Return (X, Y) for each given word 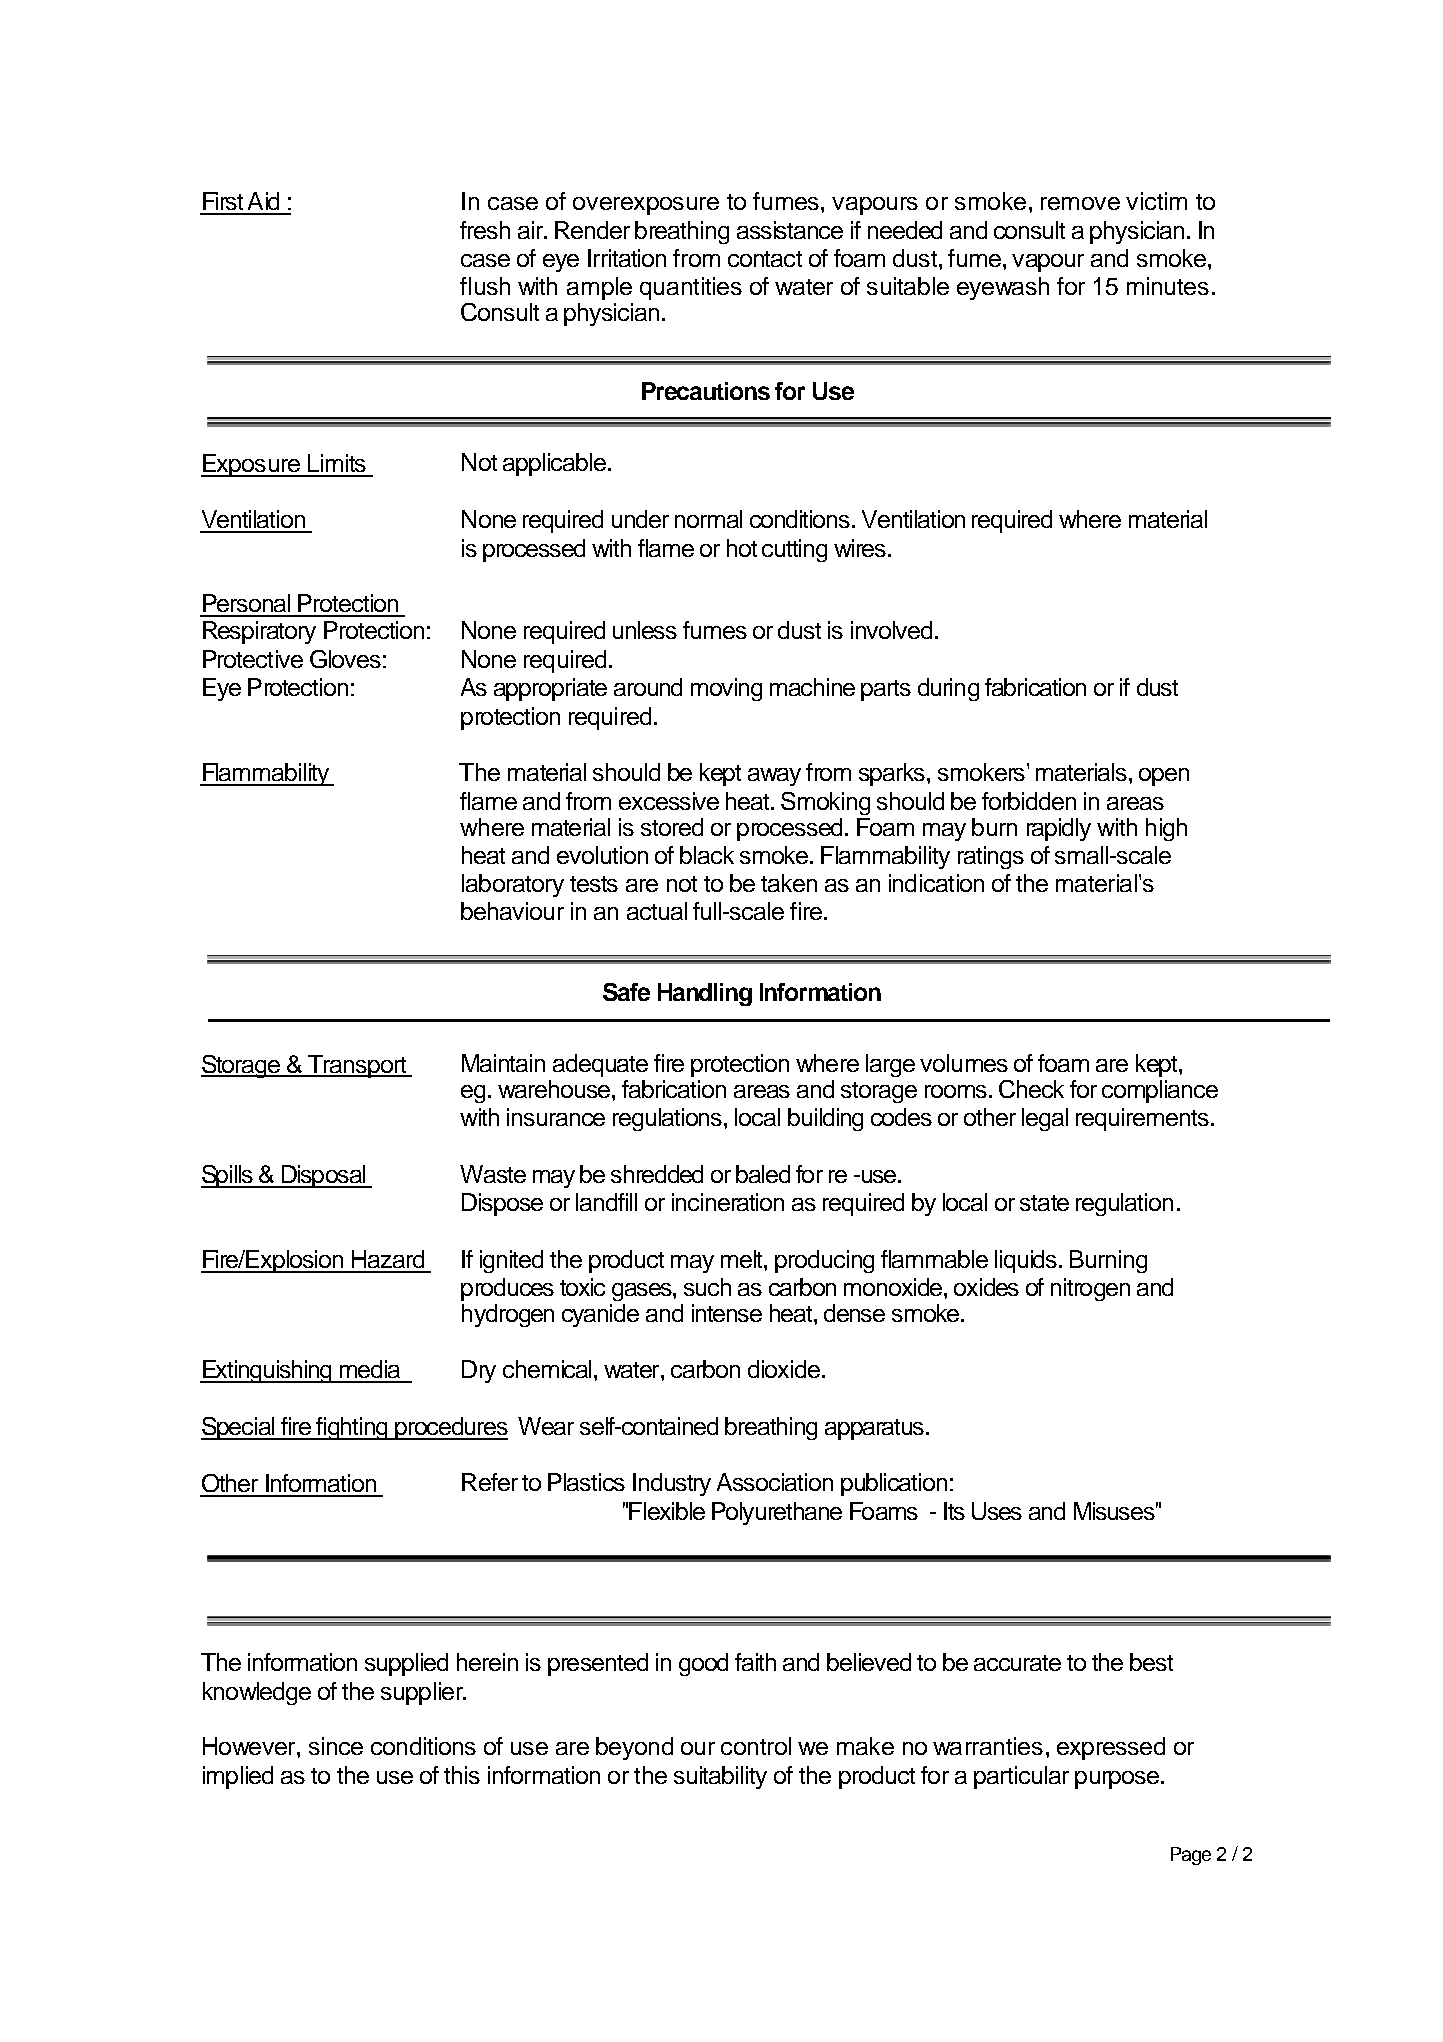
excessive (669, 801)
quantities (691, 288)
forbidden (1029, 801)
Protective (253, 659)
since (336, 1746)
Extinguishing (267, 1371)
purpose (1117, 1780)
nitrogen (1090, 1289)
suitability (720, 1777)
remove (1080, 203)
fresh (485, 230)
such (707, 1287)
